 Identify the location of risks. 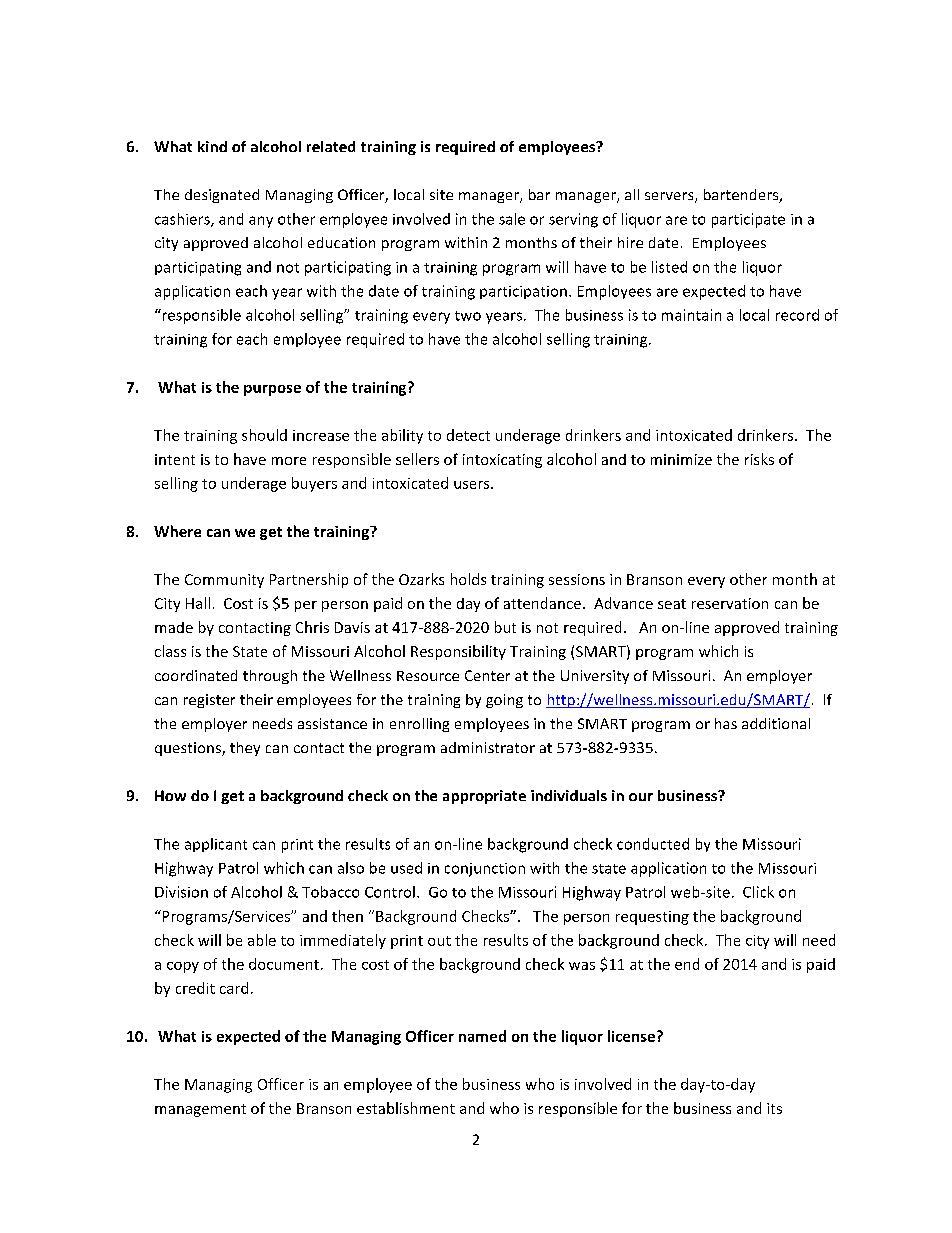
(759, 459).
